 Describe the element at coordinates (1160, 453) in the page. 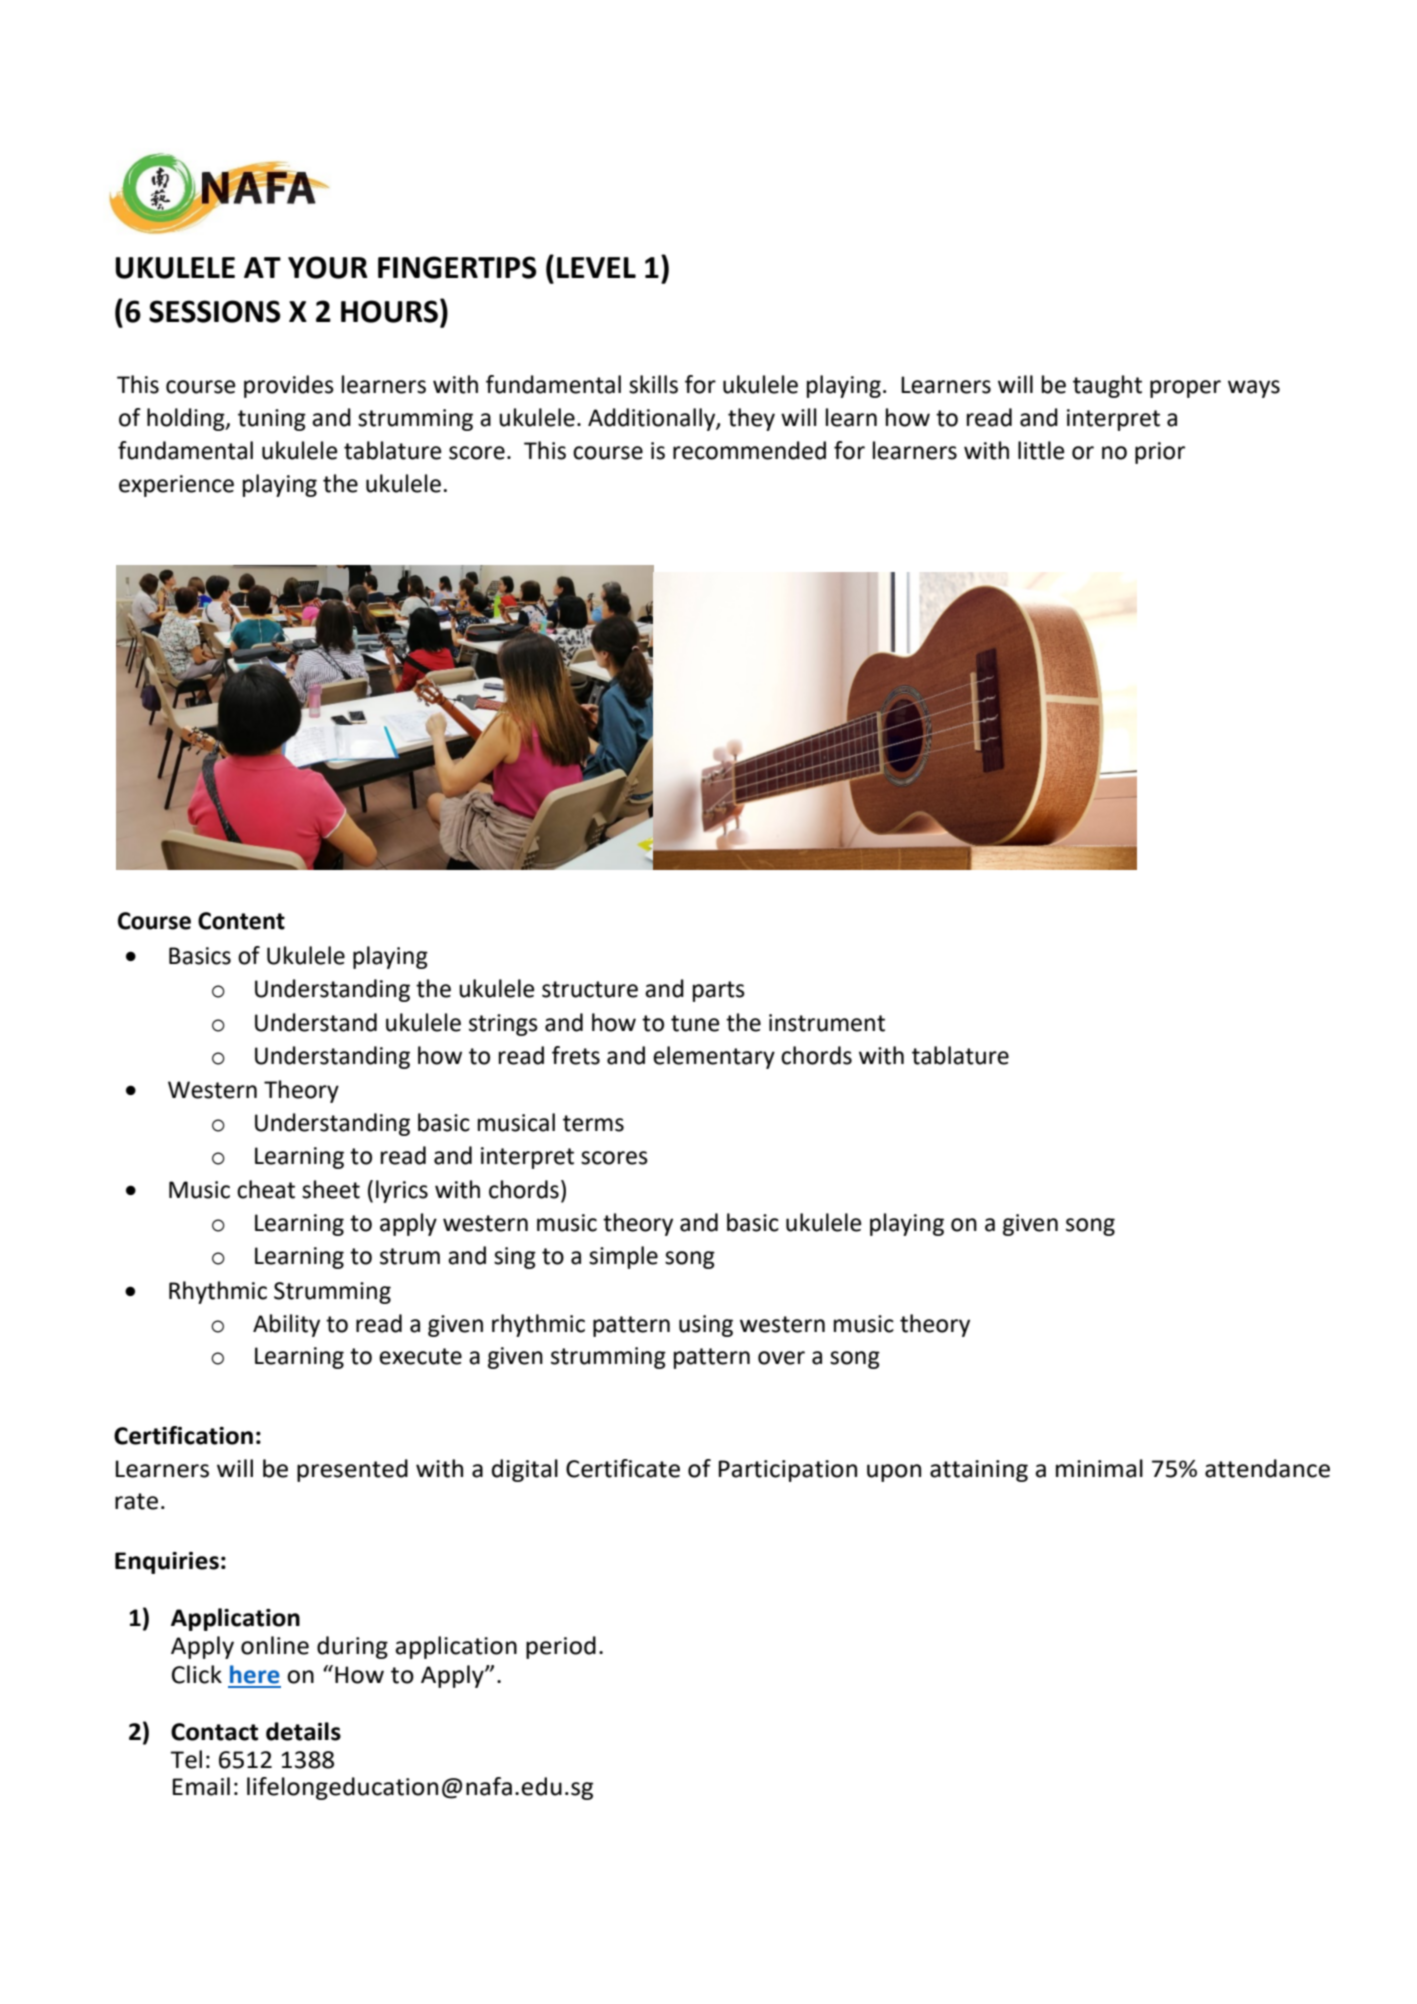

I see `prior` at that location.
